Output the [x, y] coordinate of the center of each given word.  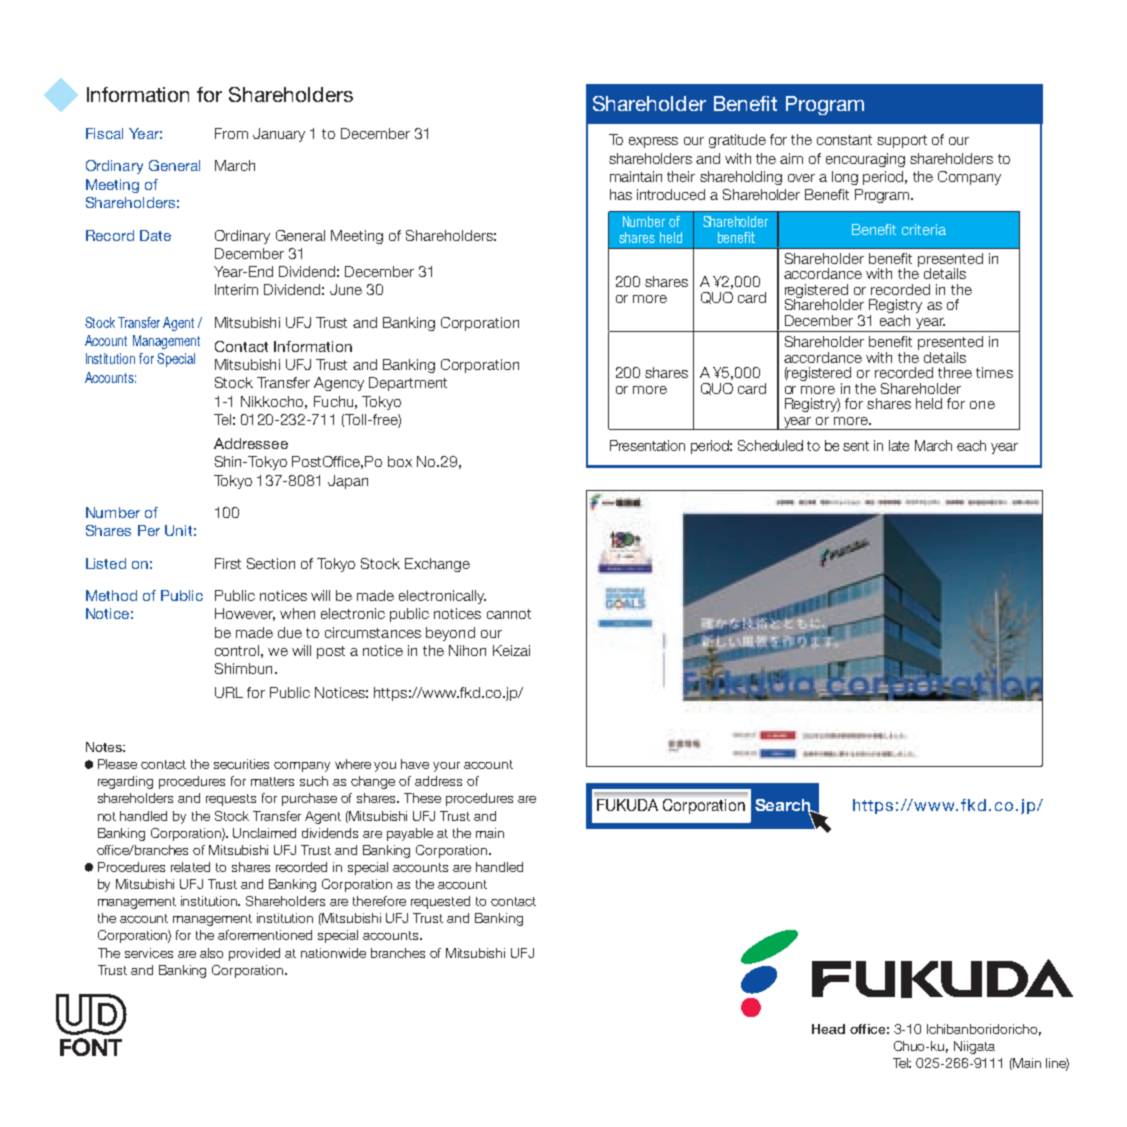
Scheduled [770, 445]
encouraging [865, 160]
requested [440, 902]
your [446, 767]
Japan [348, 482]
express [653, 142]
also [211, 953]
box [400, 461]
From [231, 133]
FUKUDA [627, 805]
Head [828, 1029]
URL [229, 692]
